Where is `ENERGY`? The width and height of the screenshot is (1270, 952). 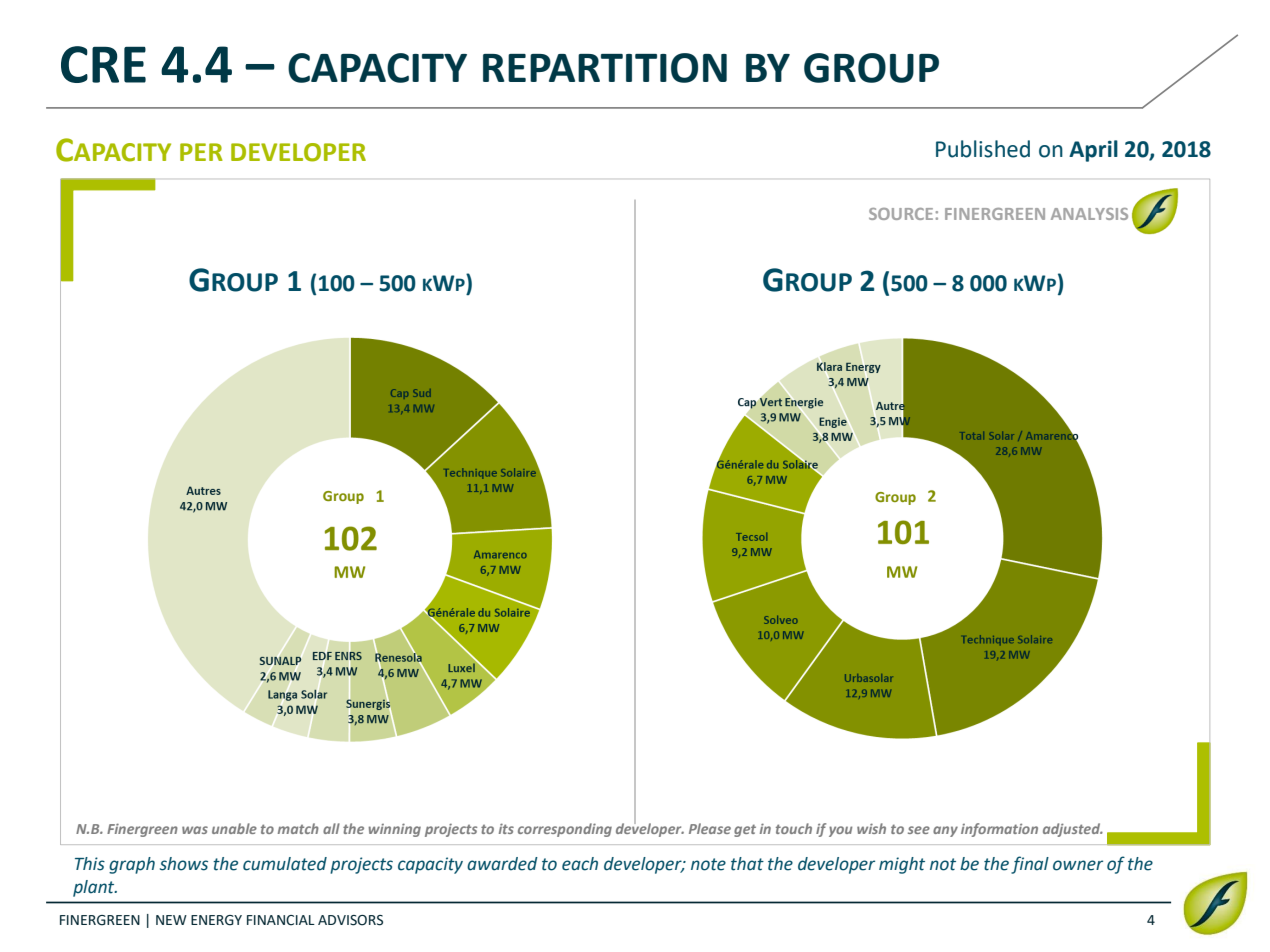
ENERGY is located at coordinates (216, 920).
